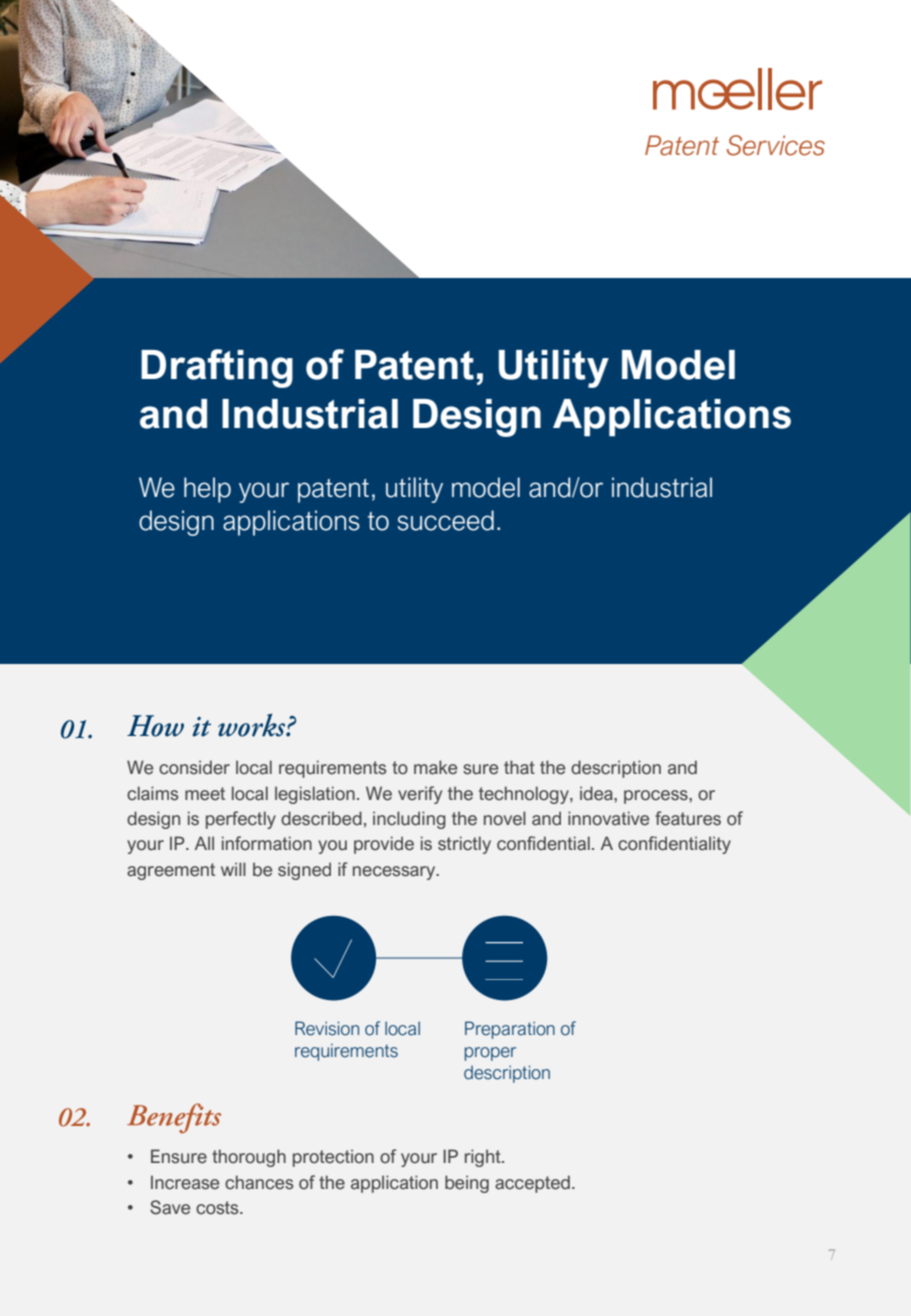 The height and width of the screenshot is (1316, 911). I want to click on Services, so click(776, 145).
